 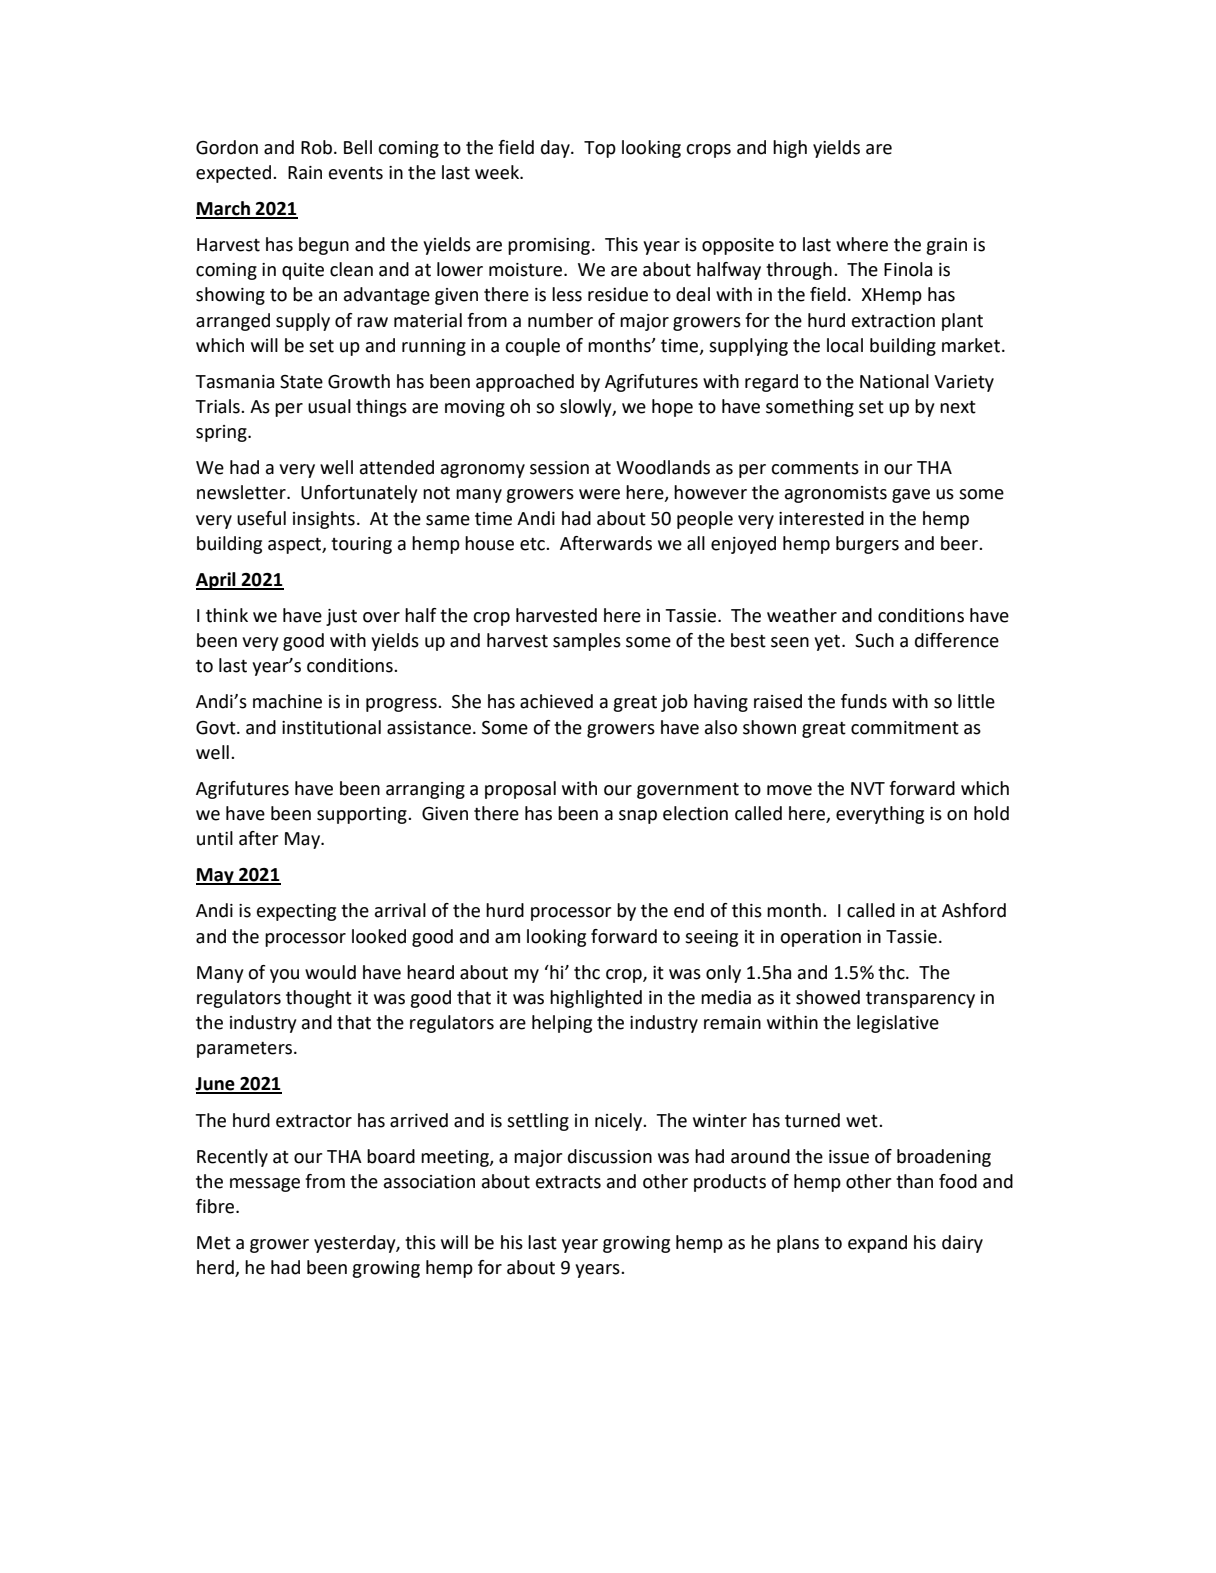 I want to click on expand, so click(x=877, y=1244).
